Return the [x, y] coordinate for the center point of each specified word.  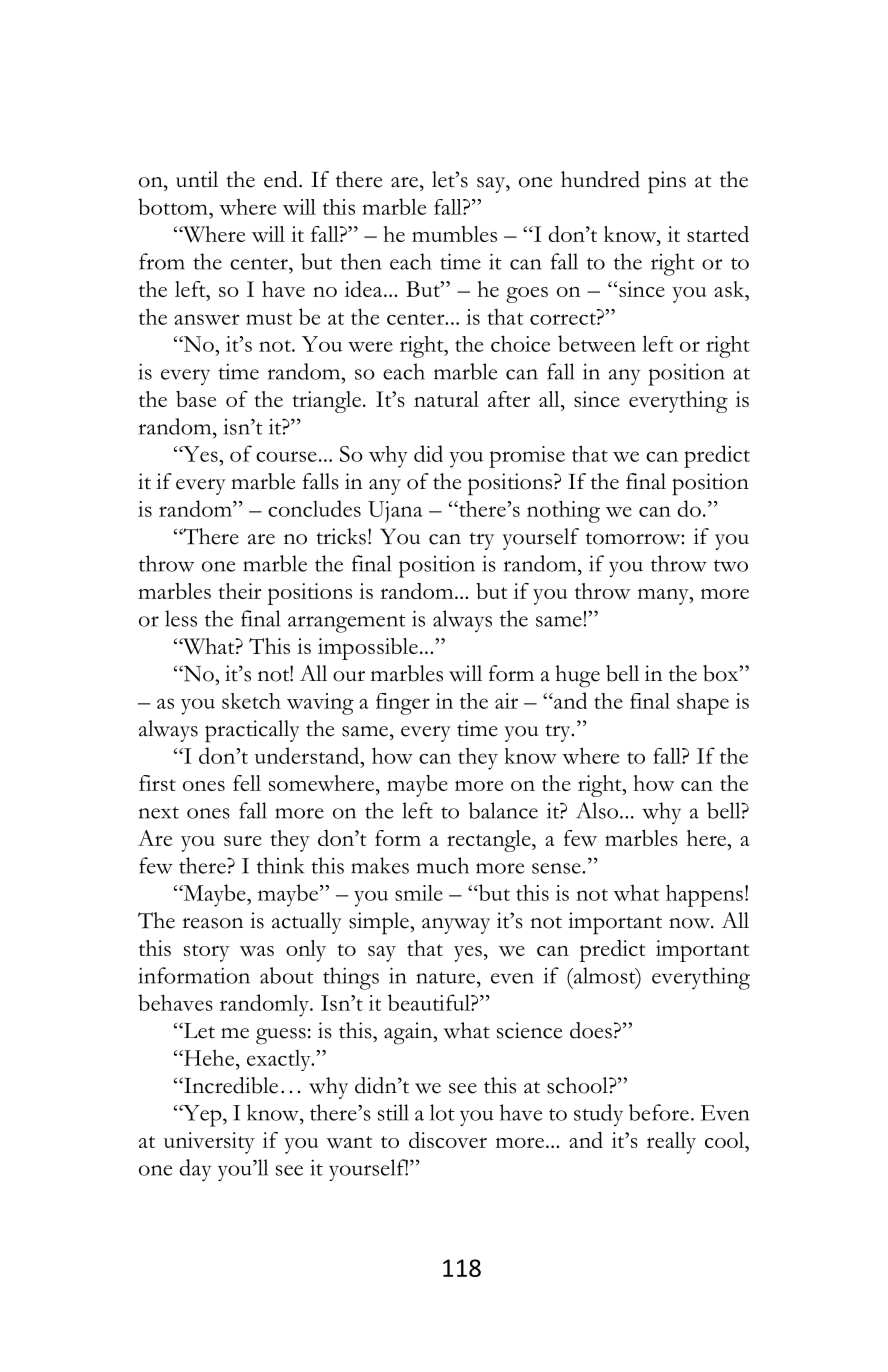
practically [252, 731]
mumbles [454, 234]
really [671, 1143]
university [209, 1143]
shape [703, 704]
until [197, 179]
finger [403, 704]
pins [667, 182]
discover [448, 1140]
